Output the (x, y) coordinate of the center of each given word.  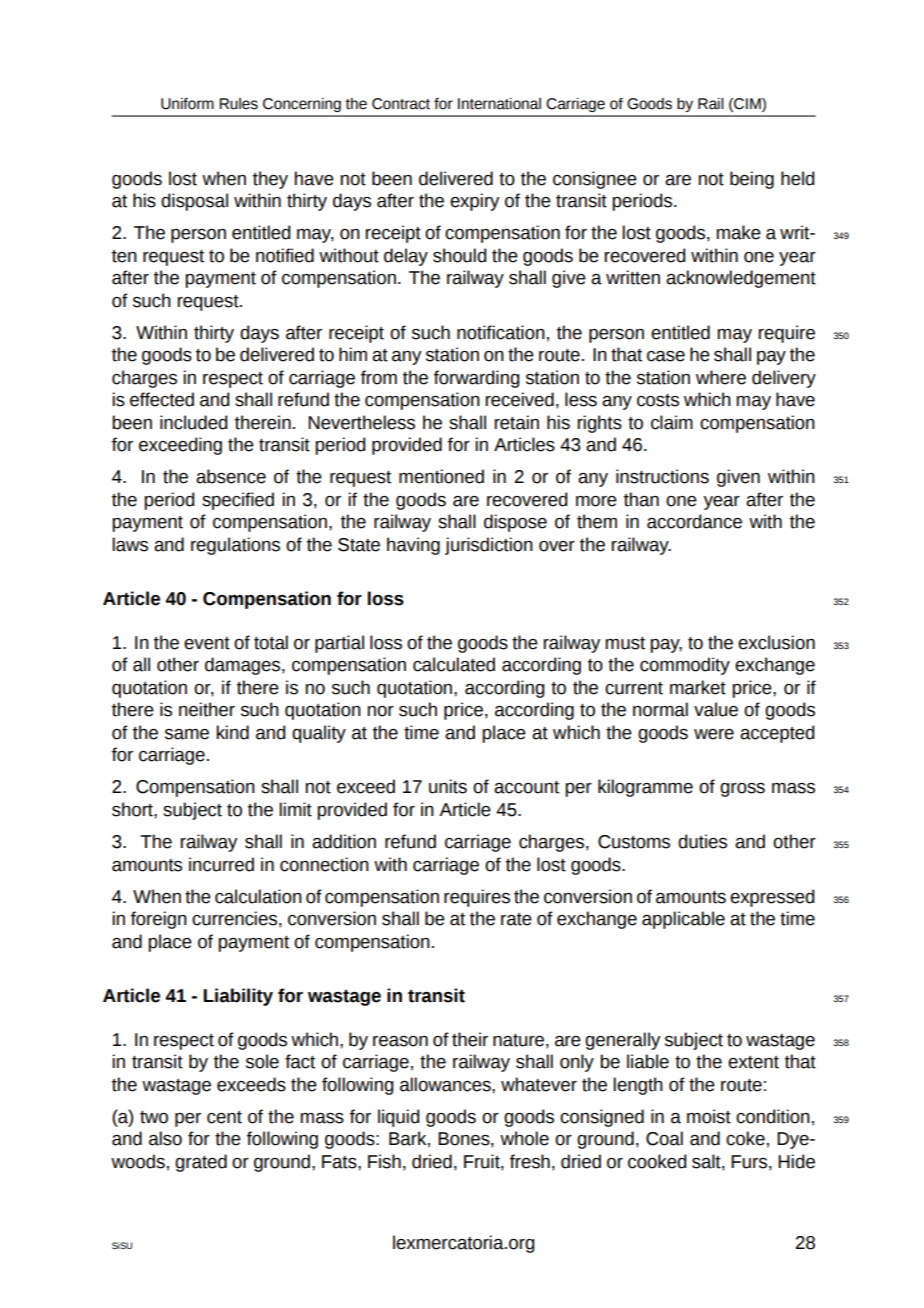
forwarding (476, 379)
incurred (221, 864)
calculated (454, 664)
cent (224, 1117)
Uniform (187, 104)
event (207, 643)
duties (702, 841)
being (752, 180)
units (448, 786)
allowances (446, 1084)
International (499, 104)
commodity (685, 666)
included (194, 422)
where (721, 377)
